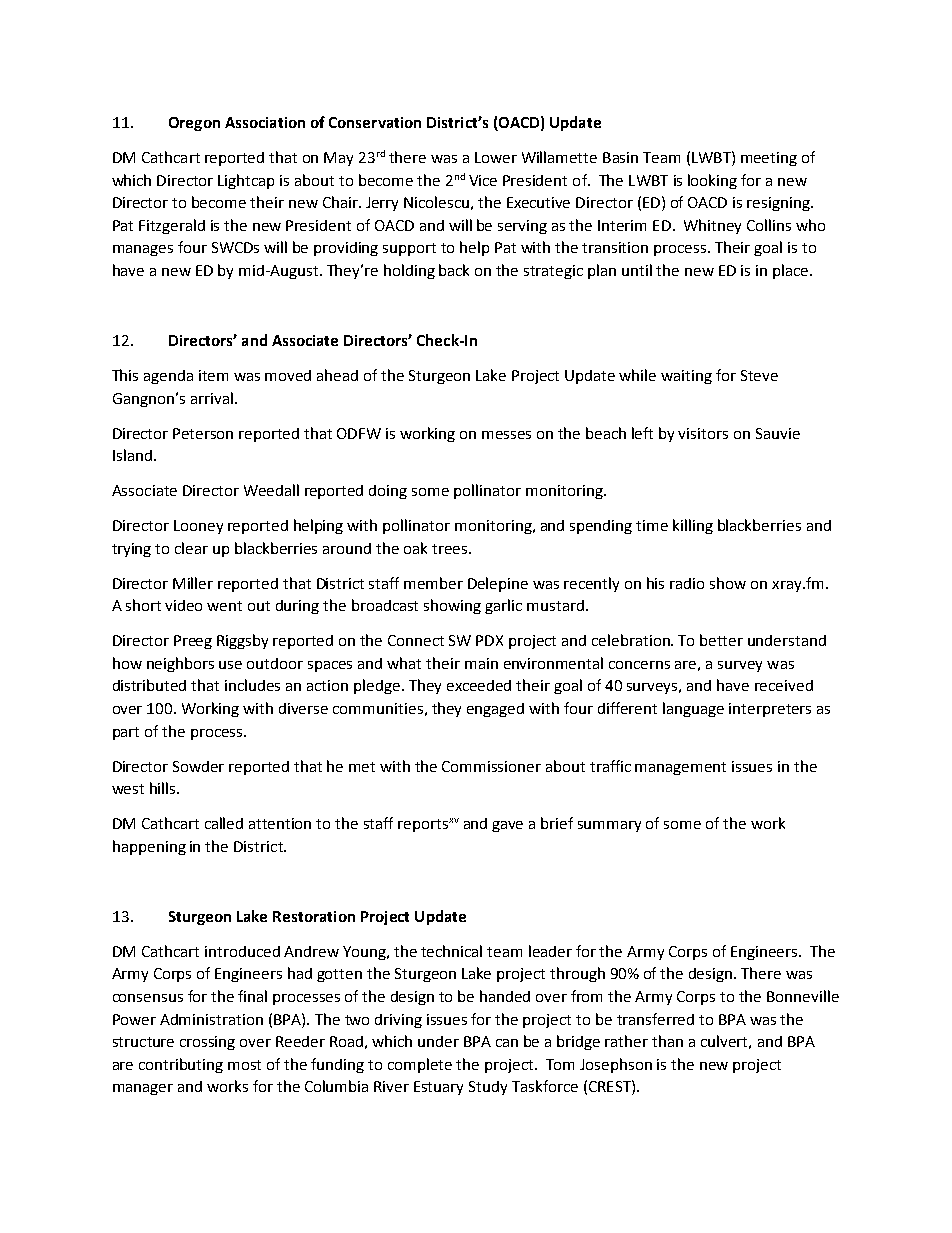 The width and height of the screenshot is (952, 1233). What do you see at coordinates (680, 768) in the screenshot?
I see `management` at bounding box center [680, 768].
